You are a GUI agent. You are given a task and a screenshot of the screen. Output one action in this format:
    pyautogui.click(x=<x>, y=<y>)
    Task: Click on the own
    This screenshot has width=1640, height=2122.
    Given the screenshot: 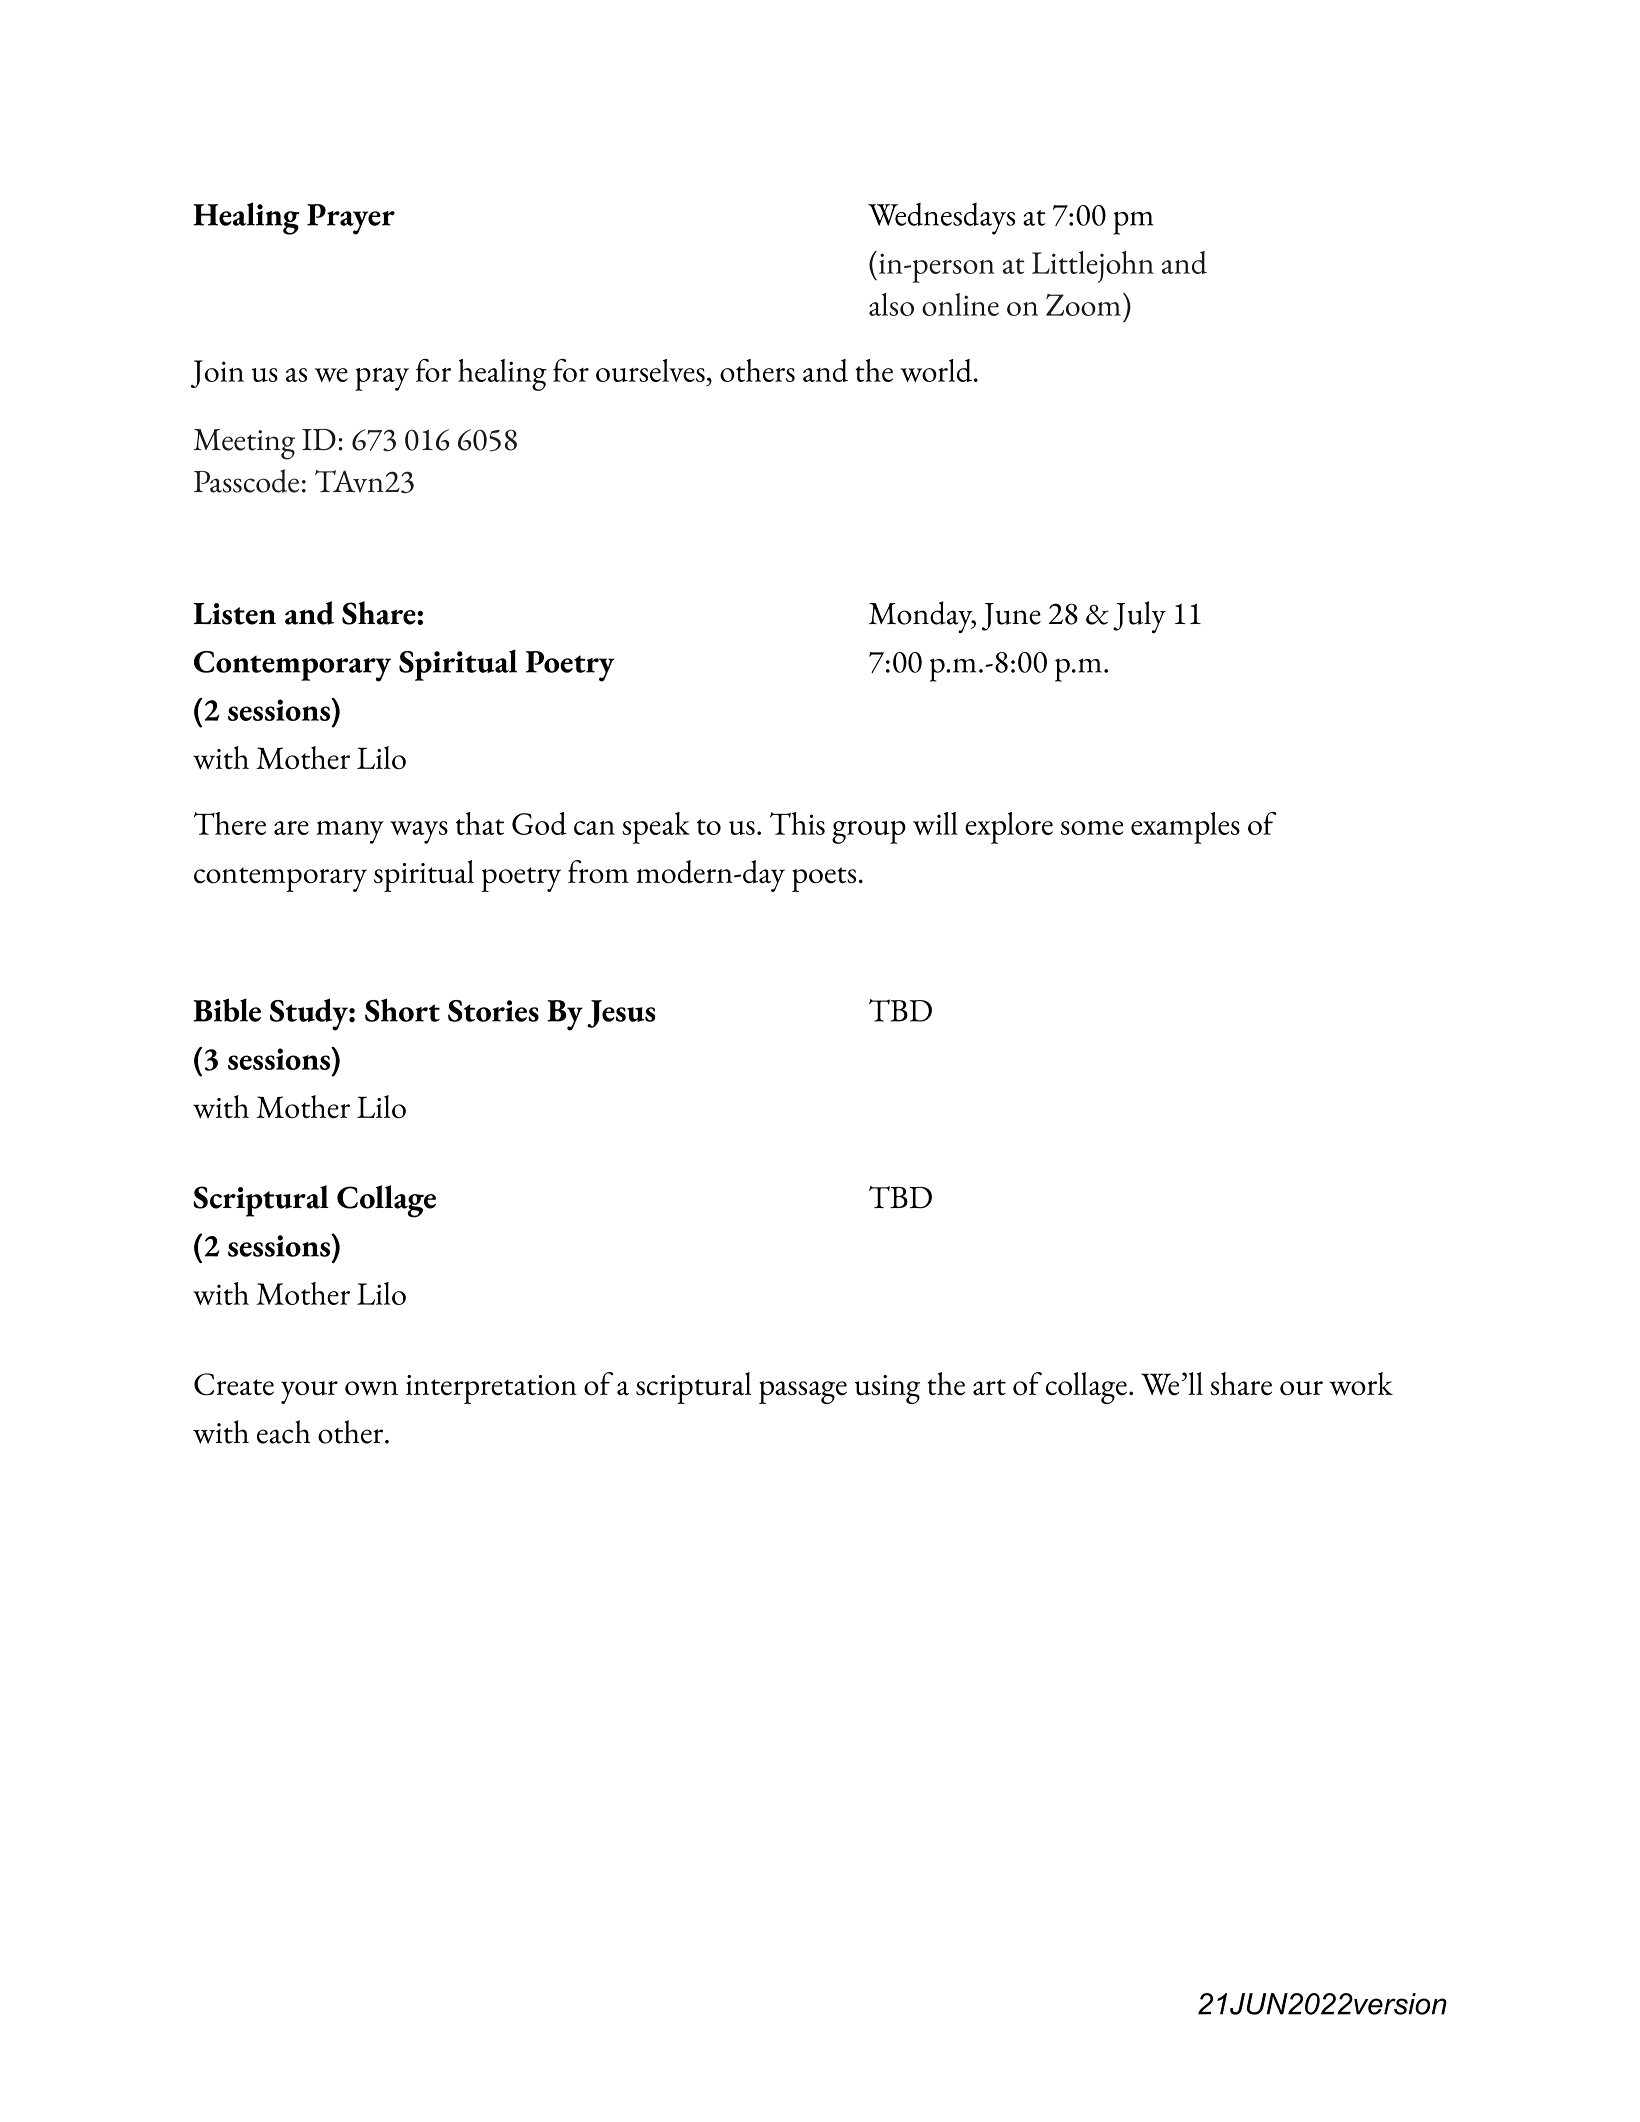 What is the action you would take?
    pyautogui.click(x=371, y=1388)
